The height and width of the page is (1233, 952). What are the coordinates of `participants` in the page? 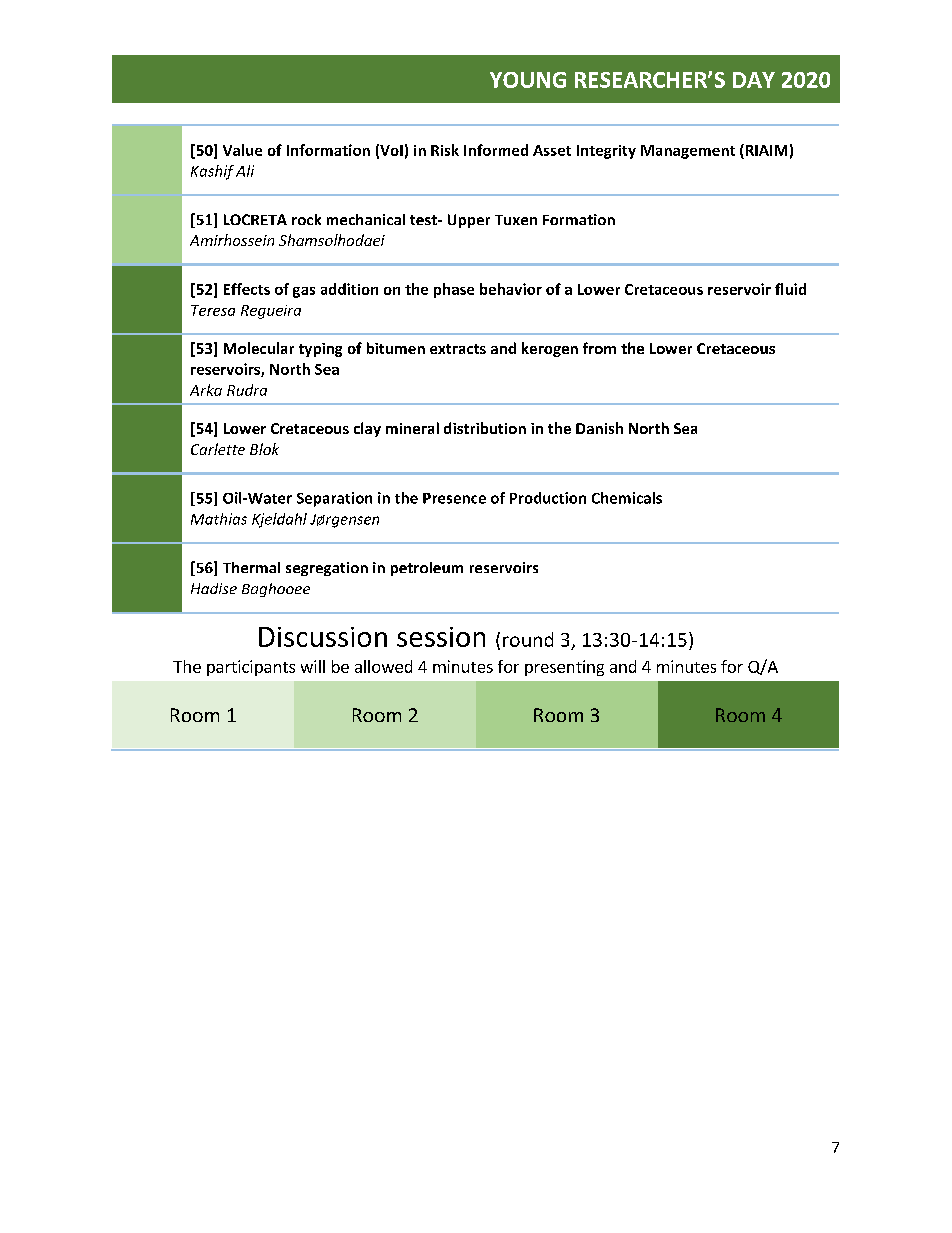 It's located at (251, 668).
